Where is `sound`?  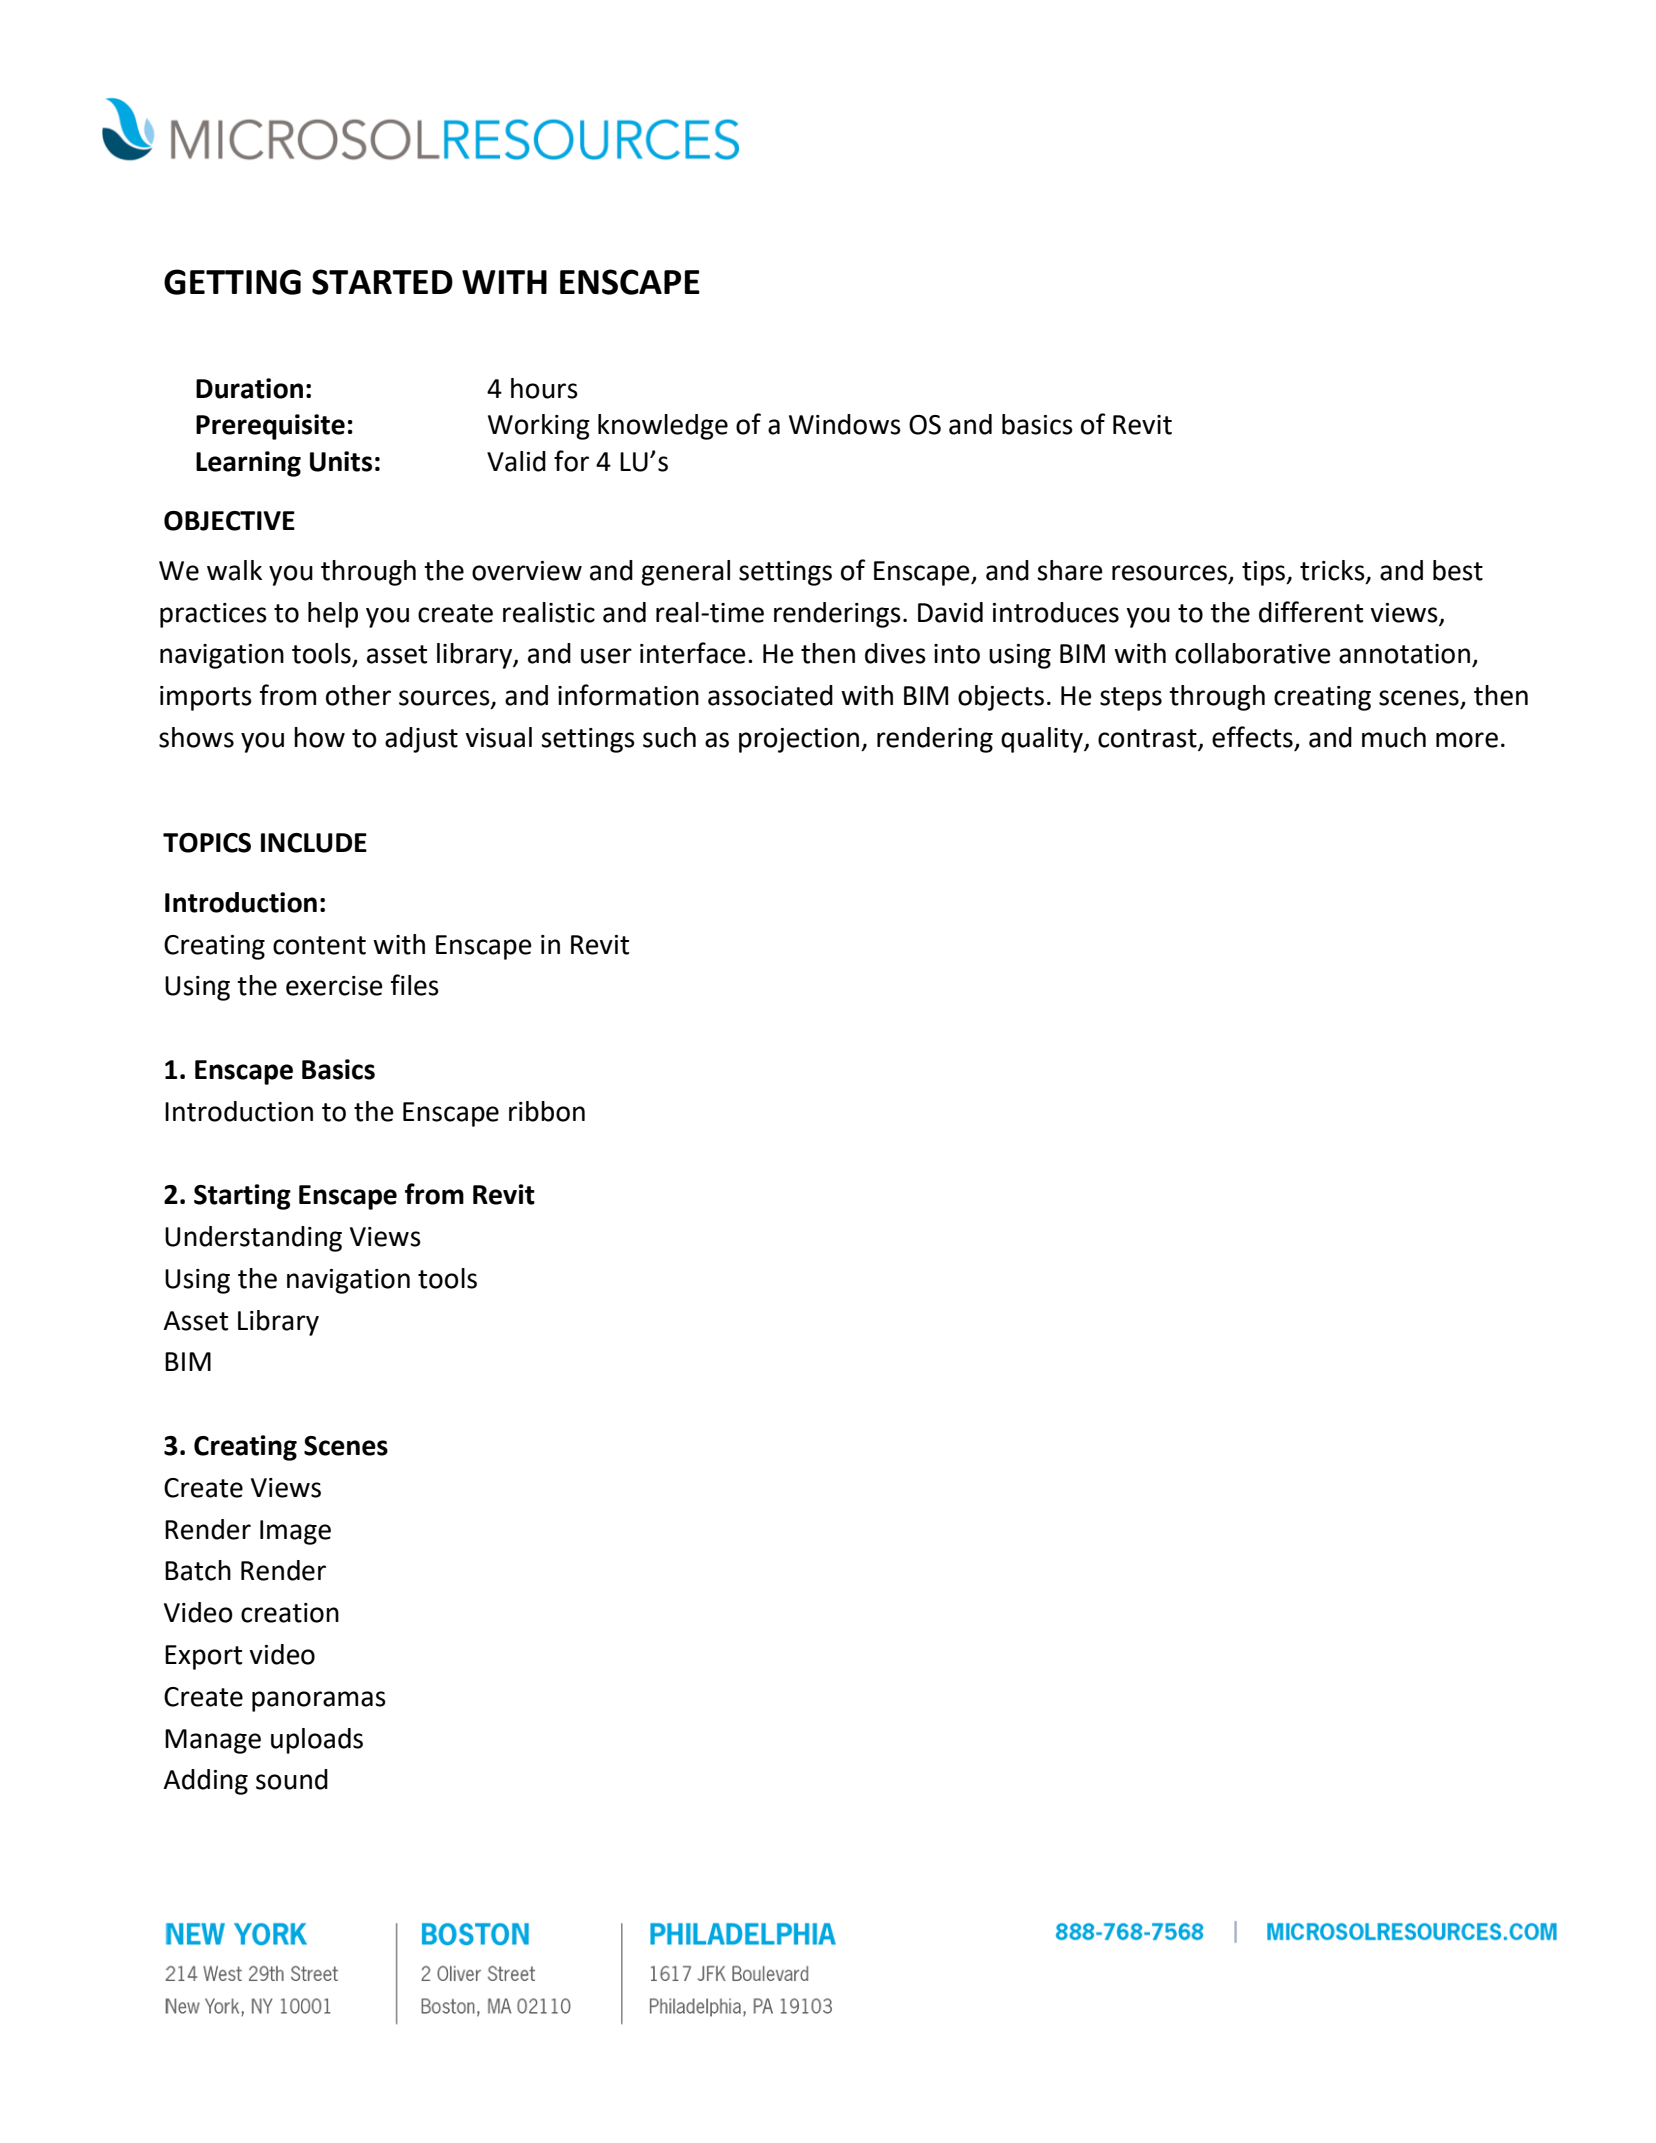
sound is located at coordinates (292, 1779).
